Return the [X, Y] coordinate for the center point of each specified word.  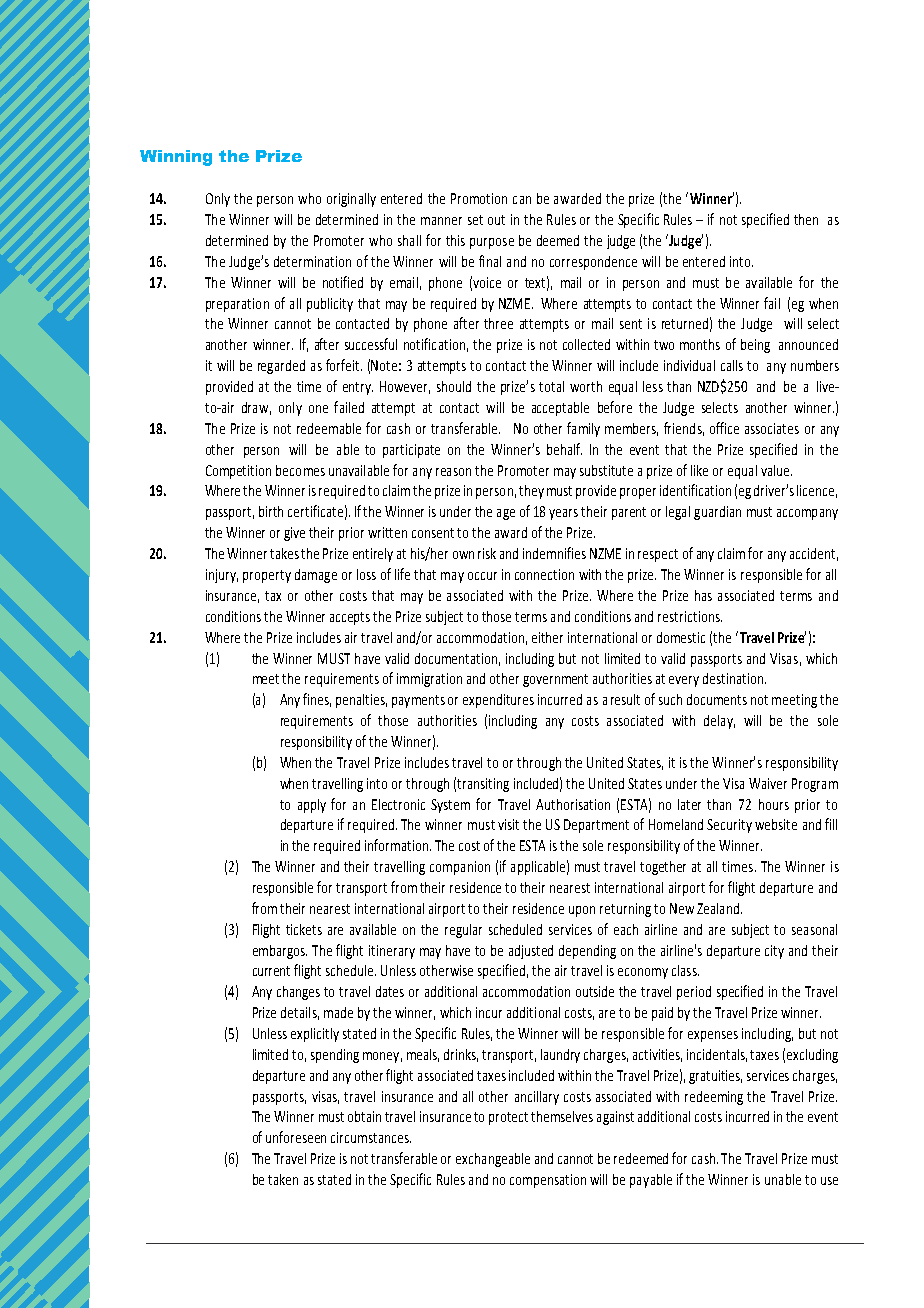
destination [734, 678]
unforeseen [296, 1137]
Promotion [479, 198]
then [806, 219]
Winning [176, 158]
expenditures [498, 701]
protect [508, 1118]
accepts [350, 618]
